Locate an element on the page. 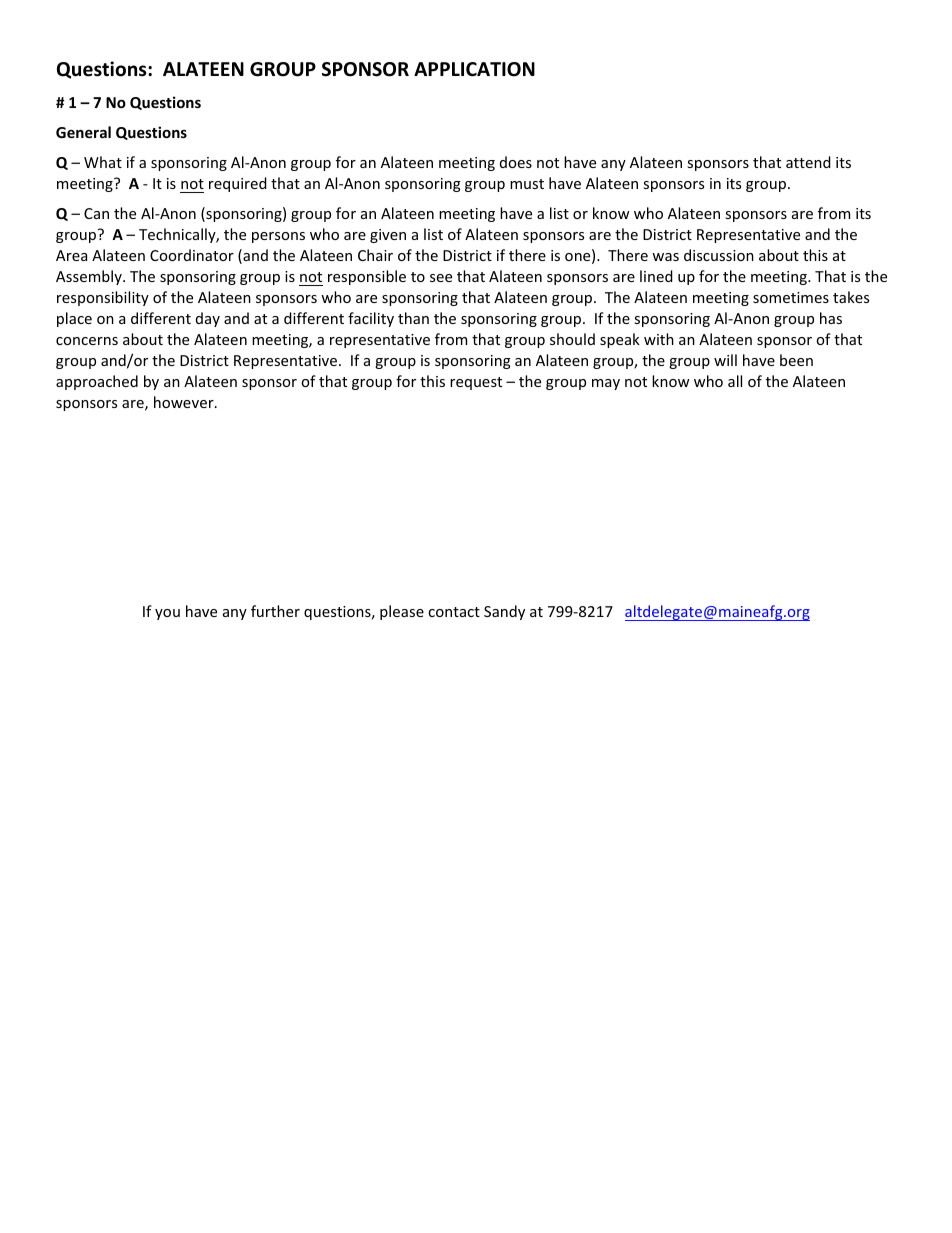 Image resolution: width=952 pixels, height=1233 pixels. attend is located at coordinates (808, 162).
